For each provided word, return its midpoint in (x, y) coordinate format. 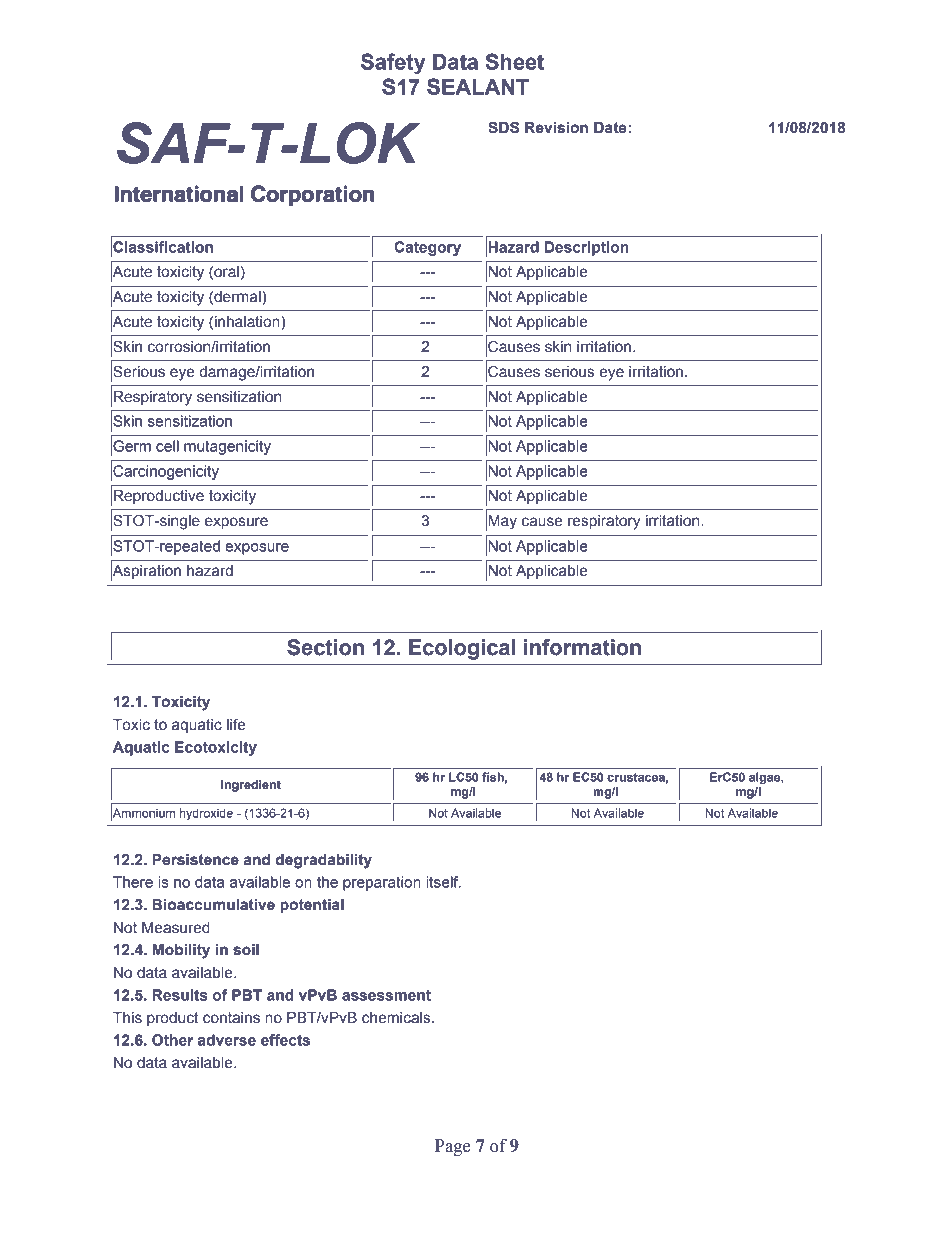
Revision (556, 128)
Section (325, 647)
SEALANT (478, 86)
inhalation (248, 323)
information (582, 647)
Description (586, 248)
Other (172, 1040)
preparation (382, 883)
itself (444, 882)
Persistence (195, 860)
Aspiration (146, 571)
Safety (393, 64)
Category (427, 248)
